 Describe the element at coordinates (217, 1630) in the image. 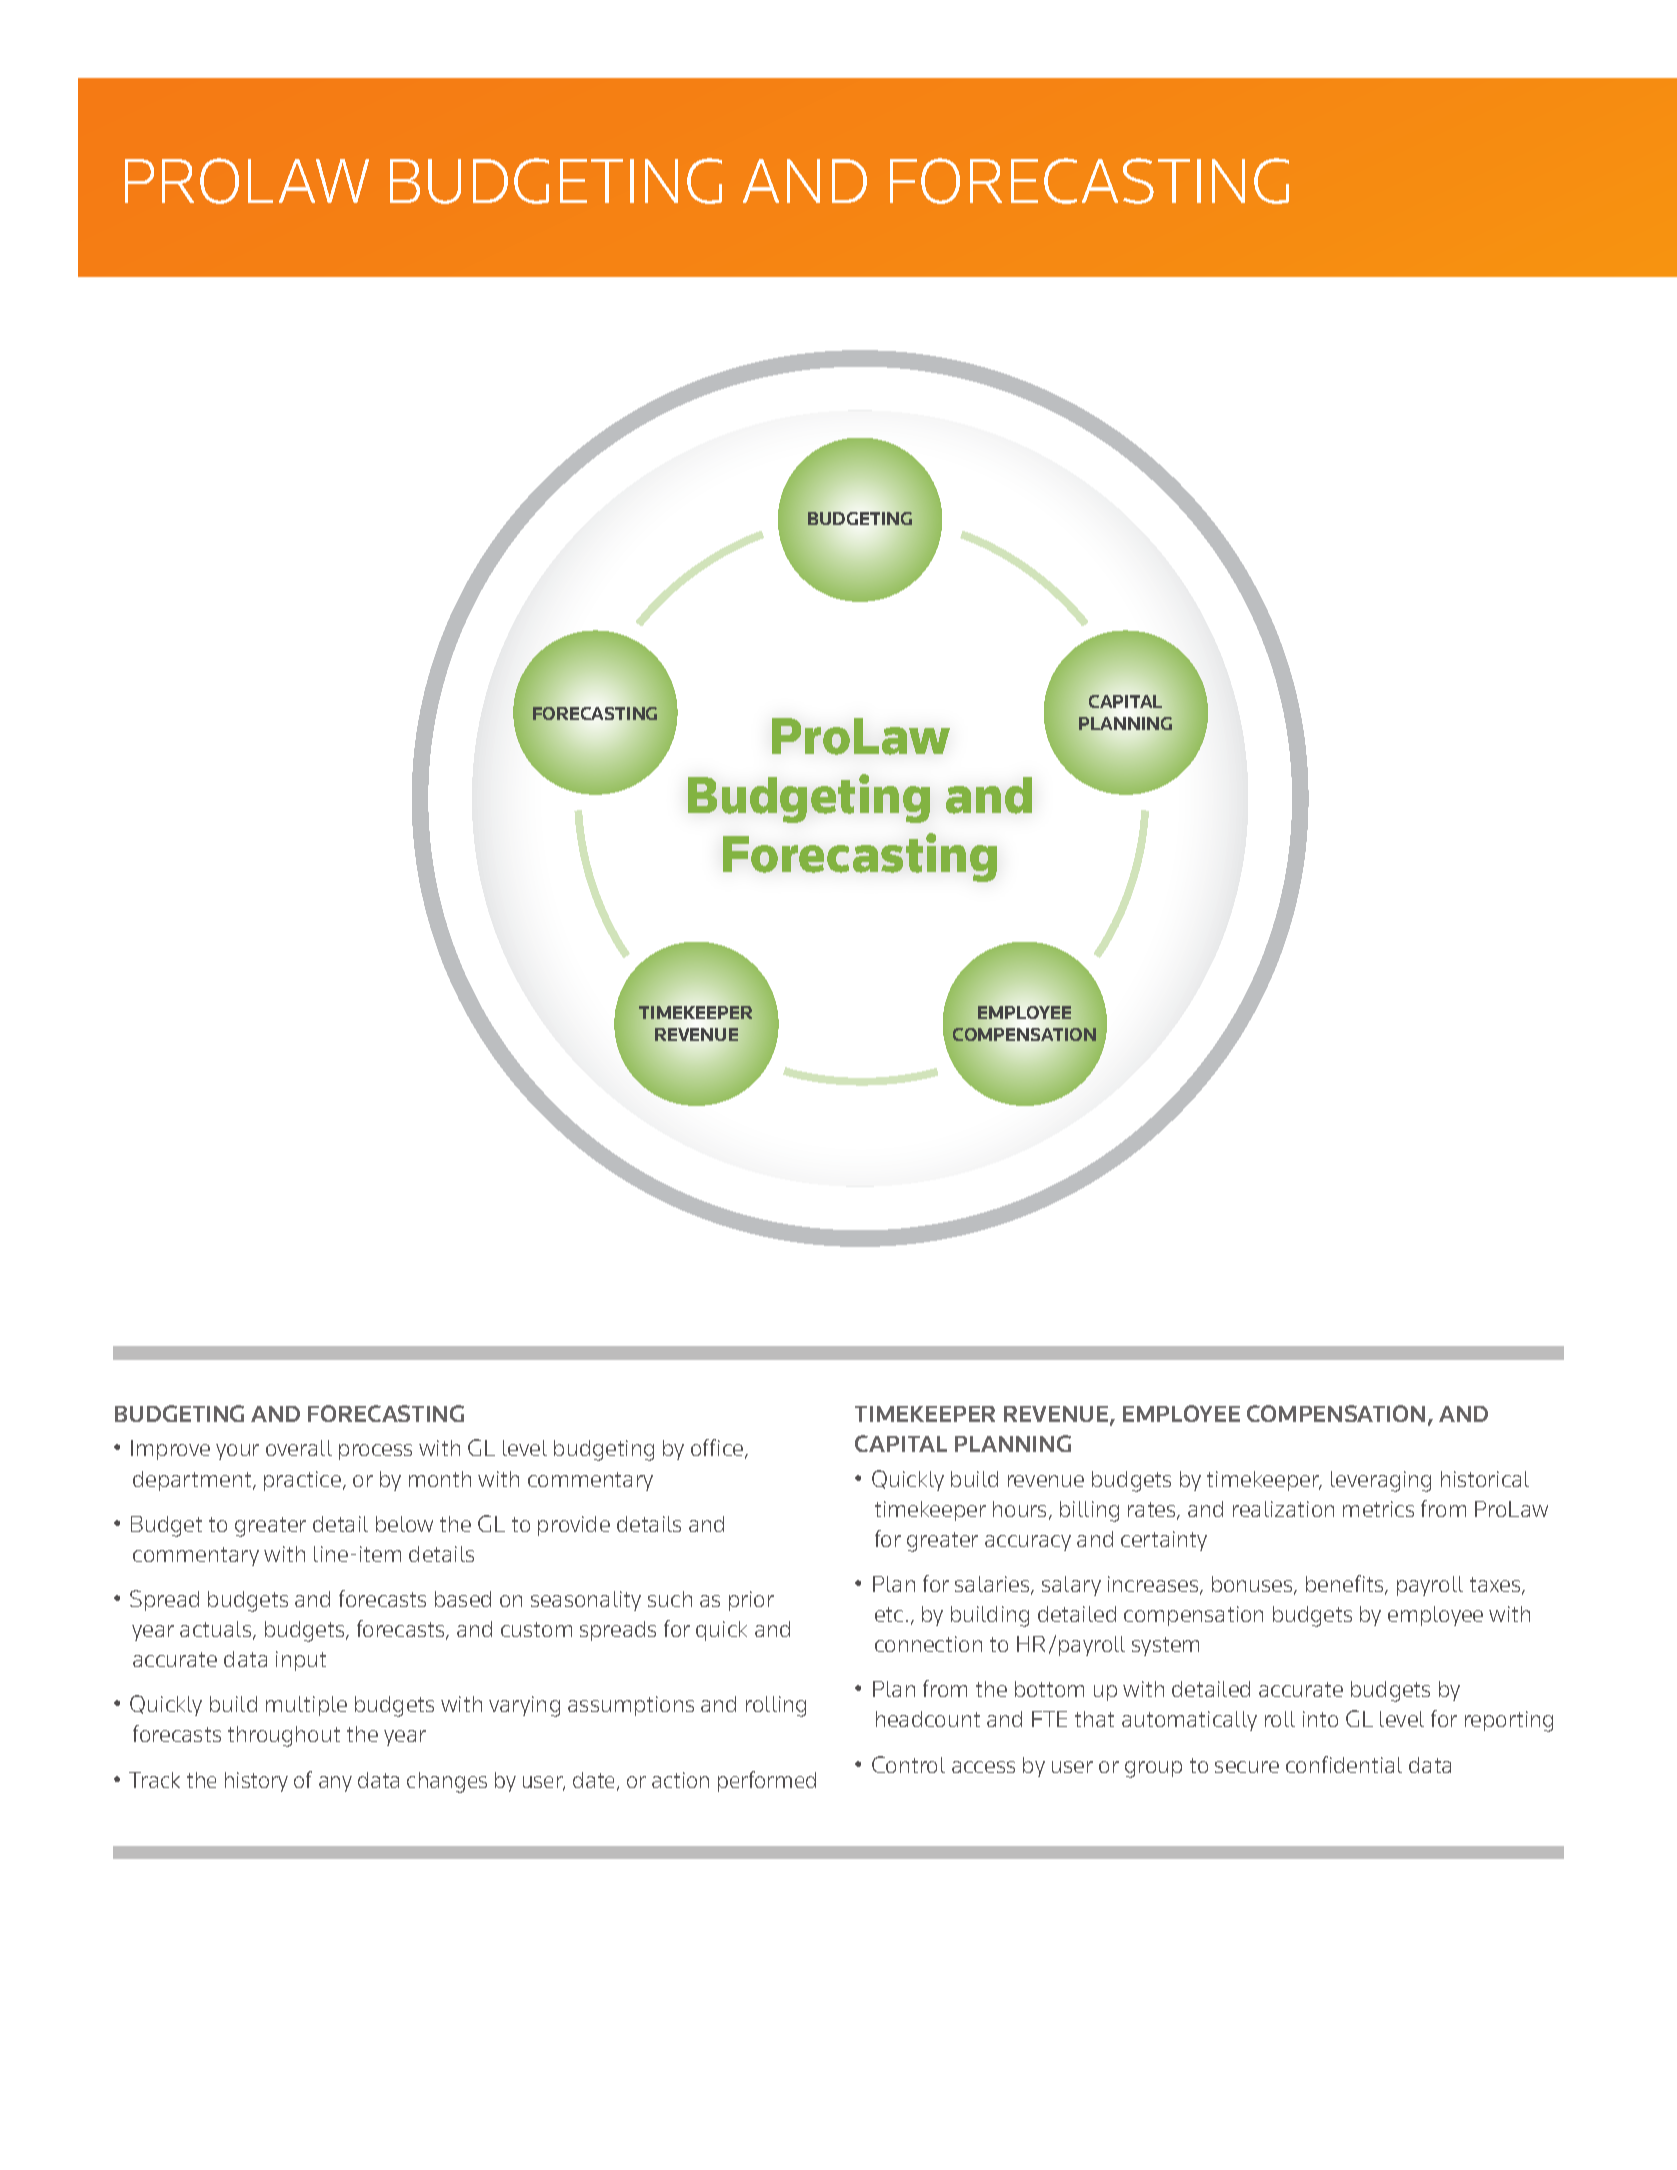

I see `actuals` at that location.
